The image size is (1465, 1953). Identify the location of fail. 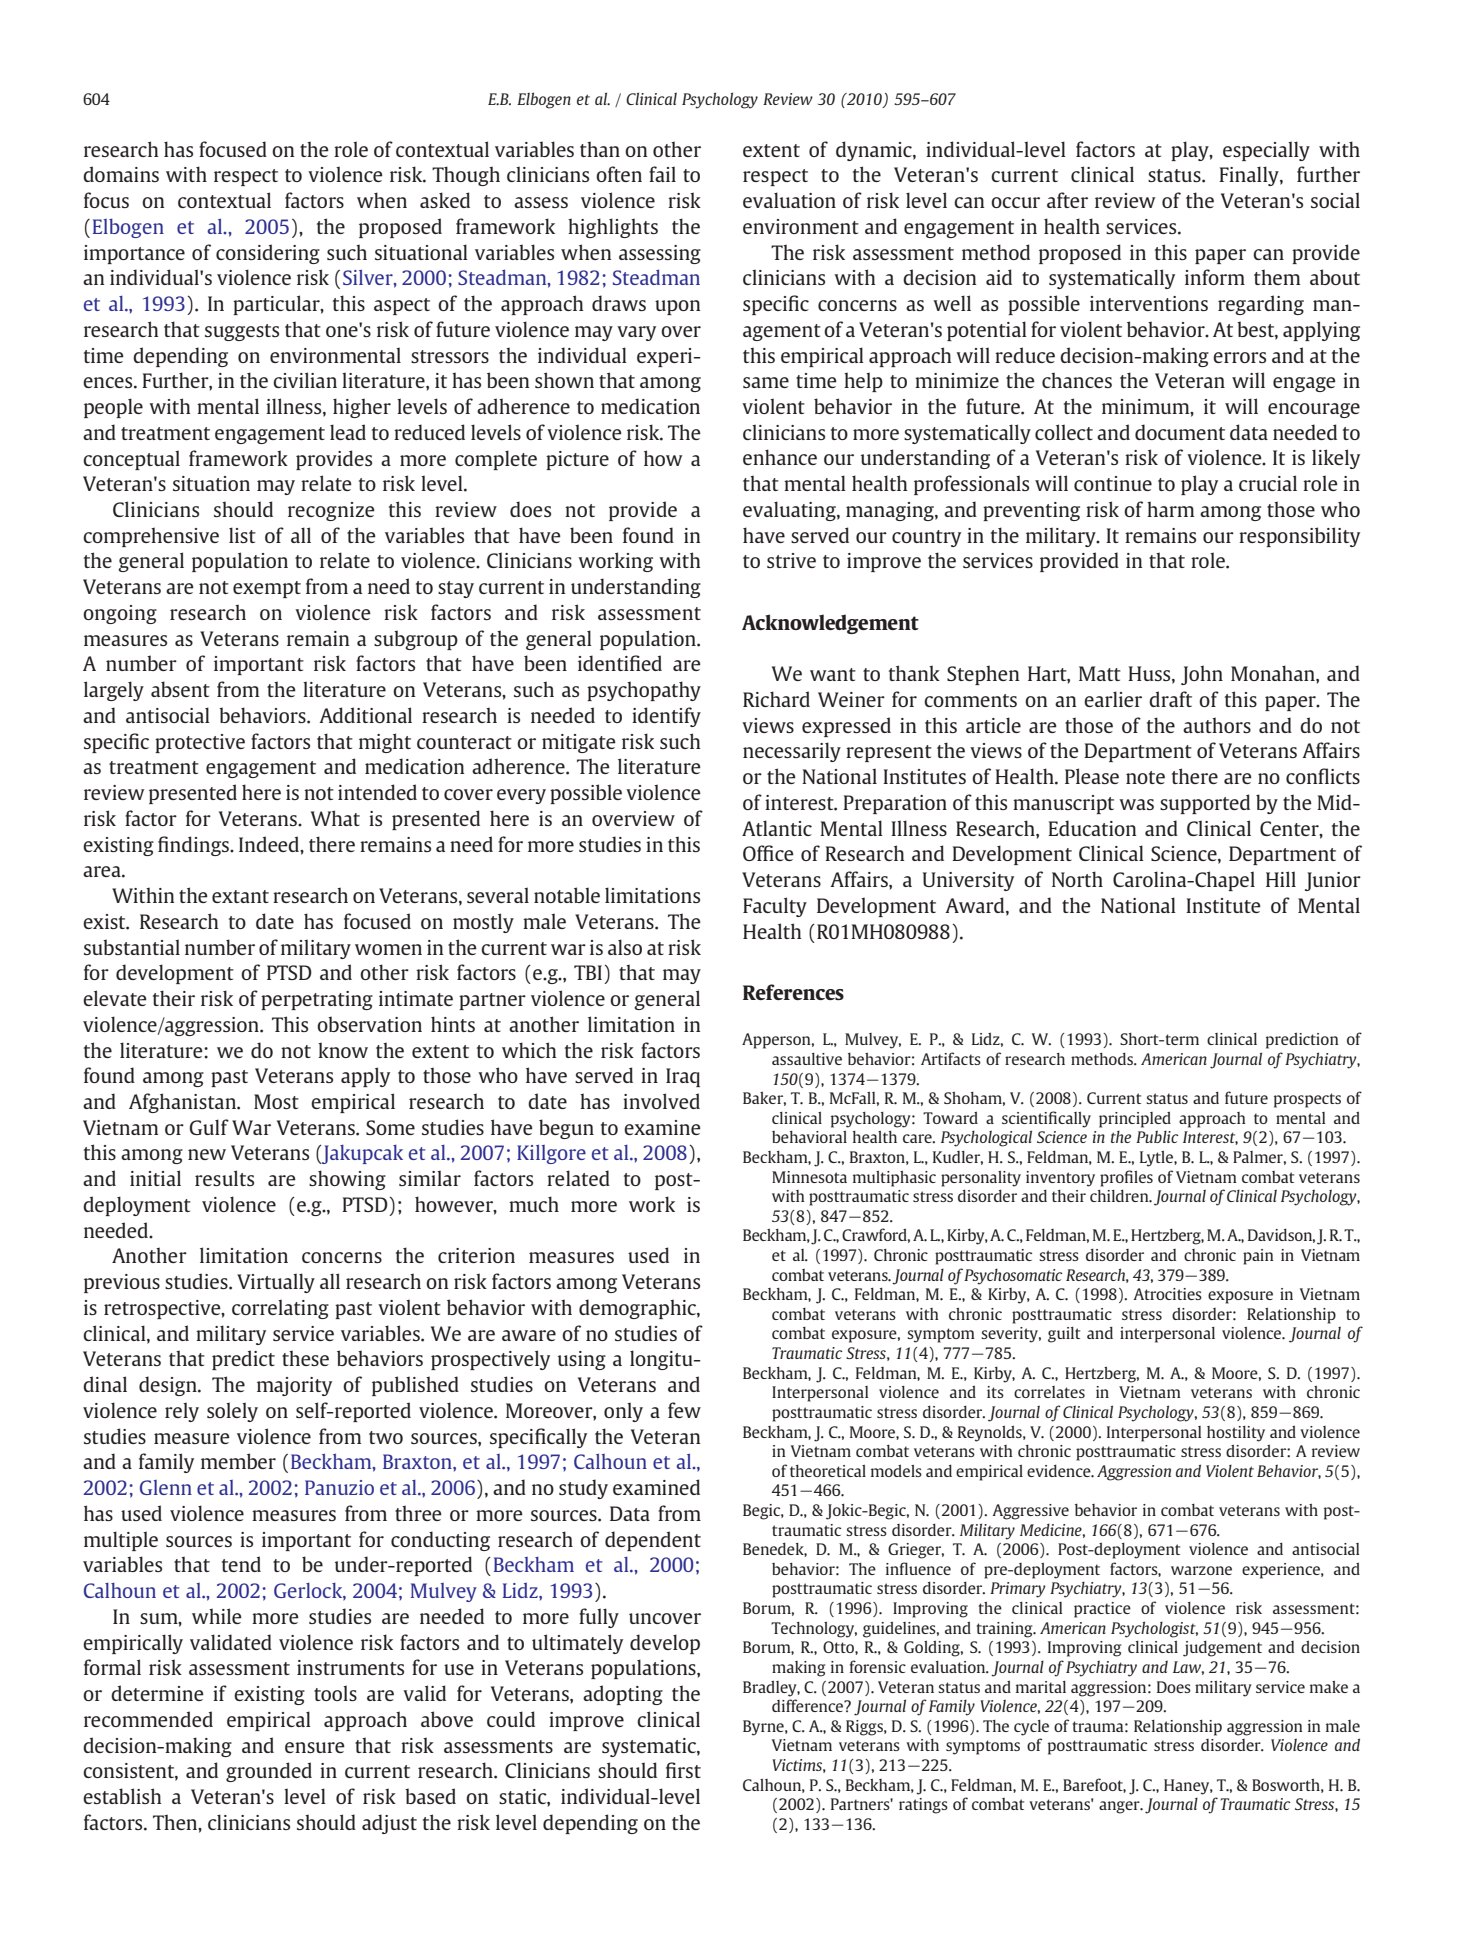
(662, 174).
